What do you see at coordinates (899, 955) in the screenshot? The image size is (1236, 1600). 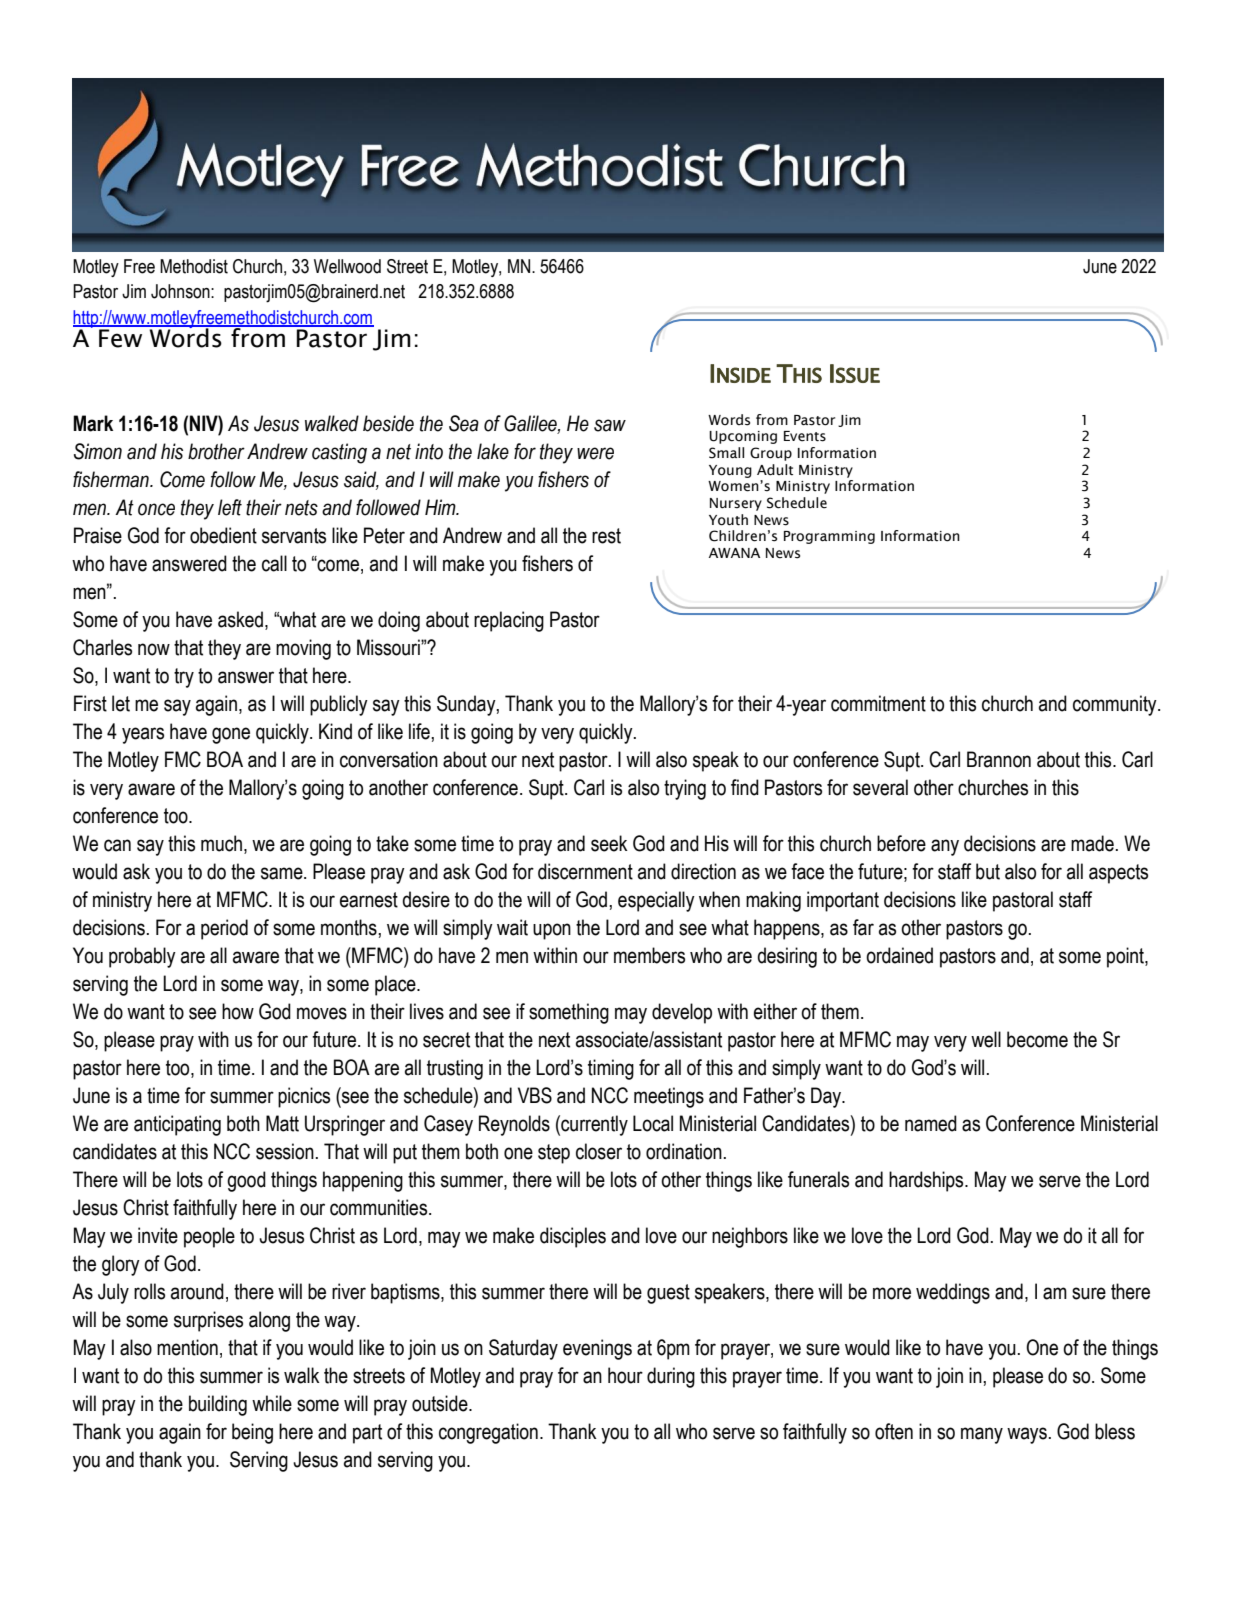 I see `ordained` at bounding box center [899, 955].
